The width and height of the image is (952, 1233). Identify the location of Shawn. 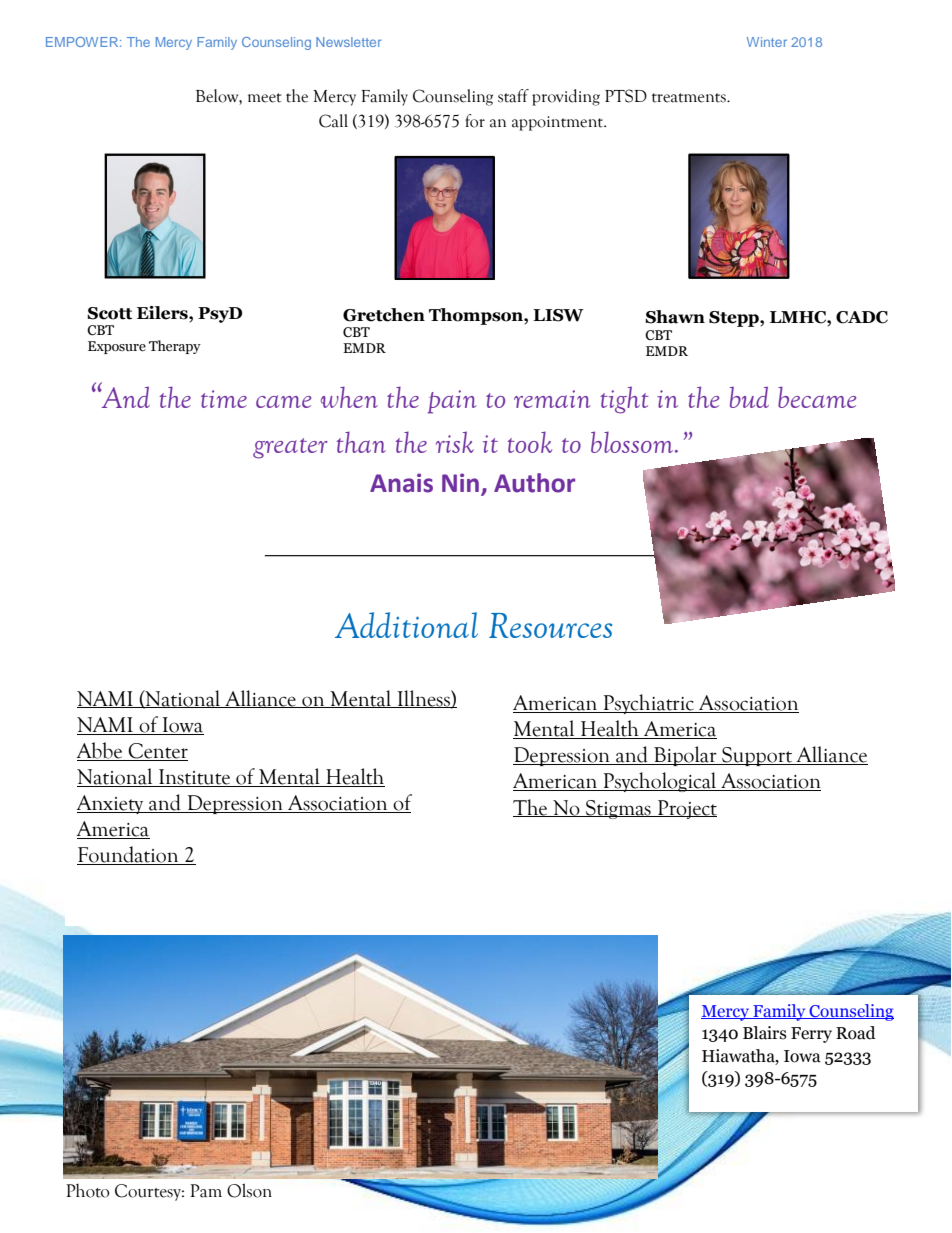
(675, 317).
